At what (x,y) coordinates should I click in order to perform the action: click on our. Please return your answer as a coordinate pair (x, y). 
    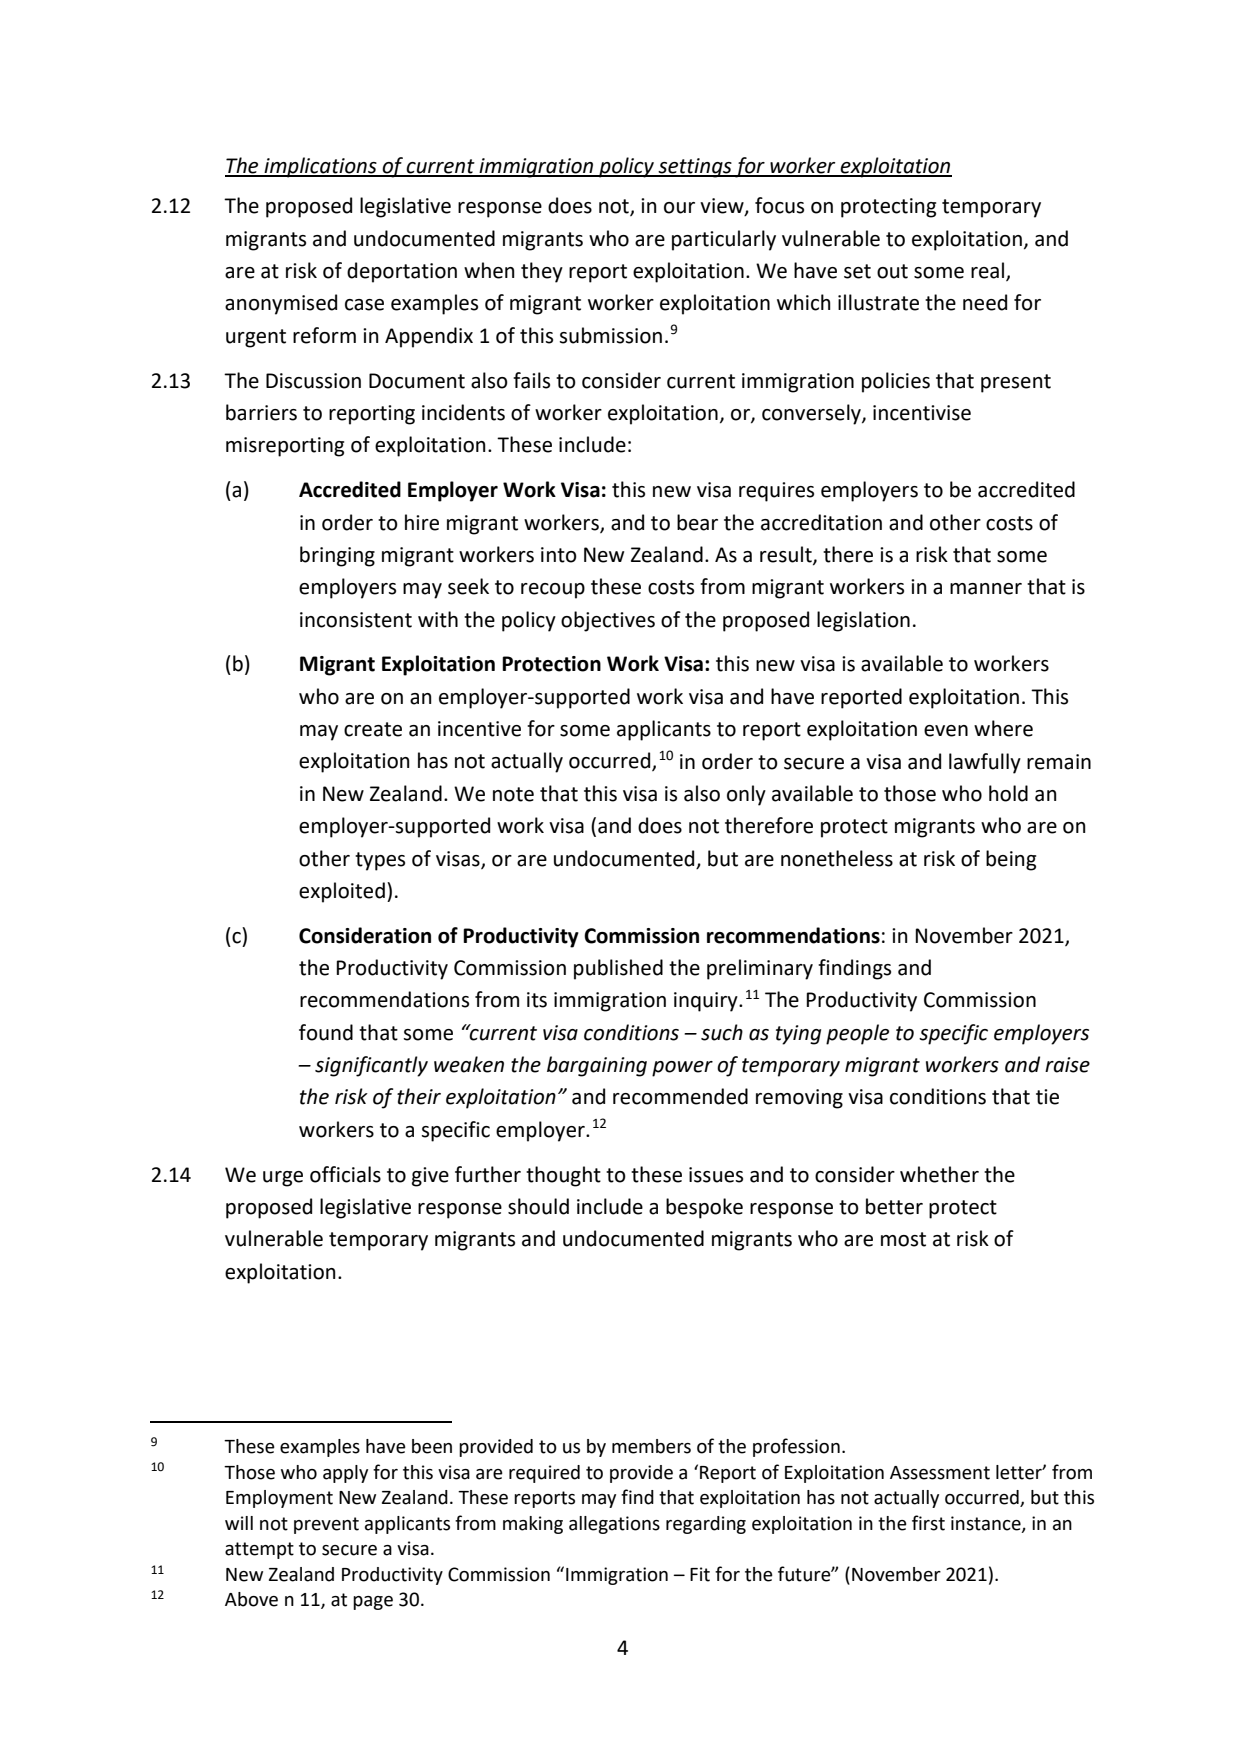
    Looking at the image, I should click on (679, 208).
